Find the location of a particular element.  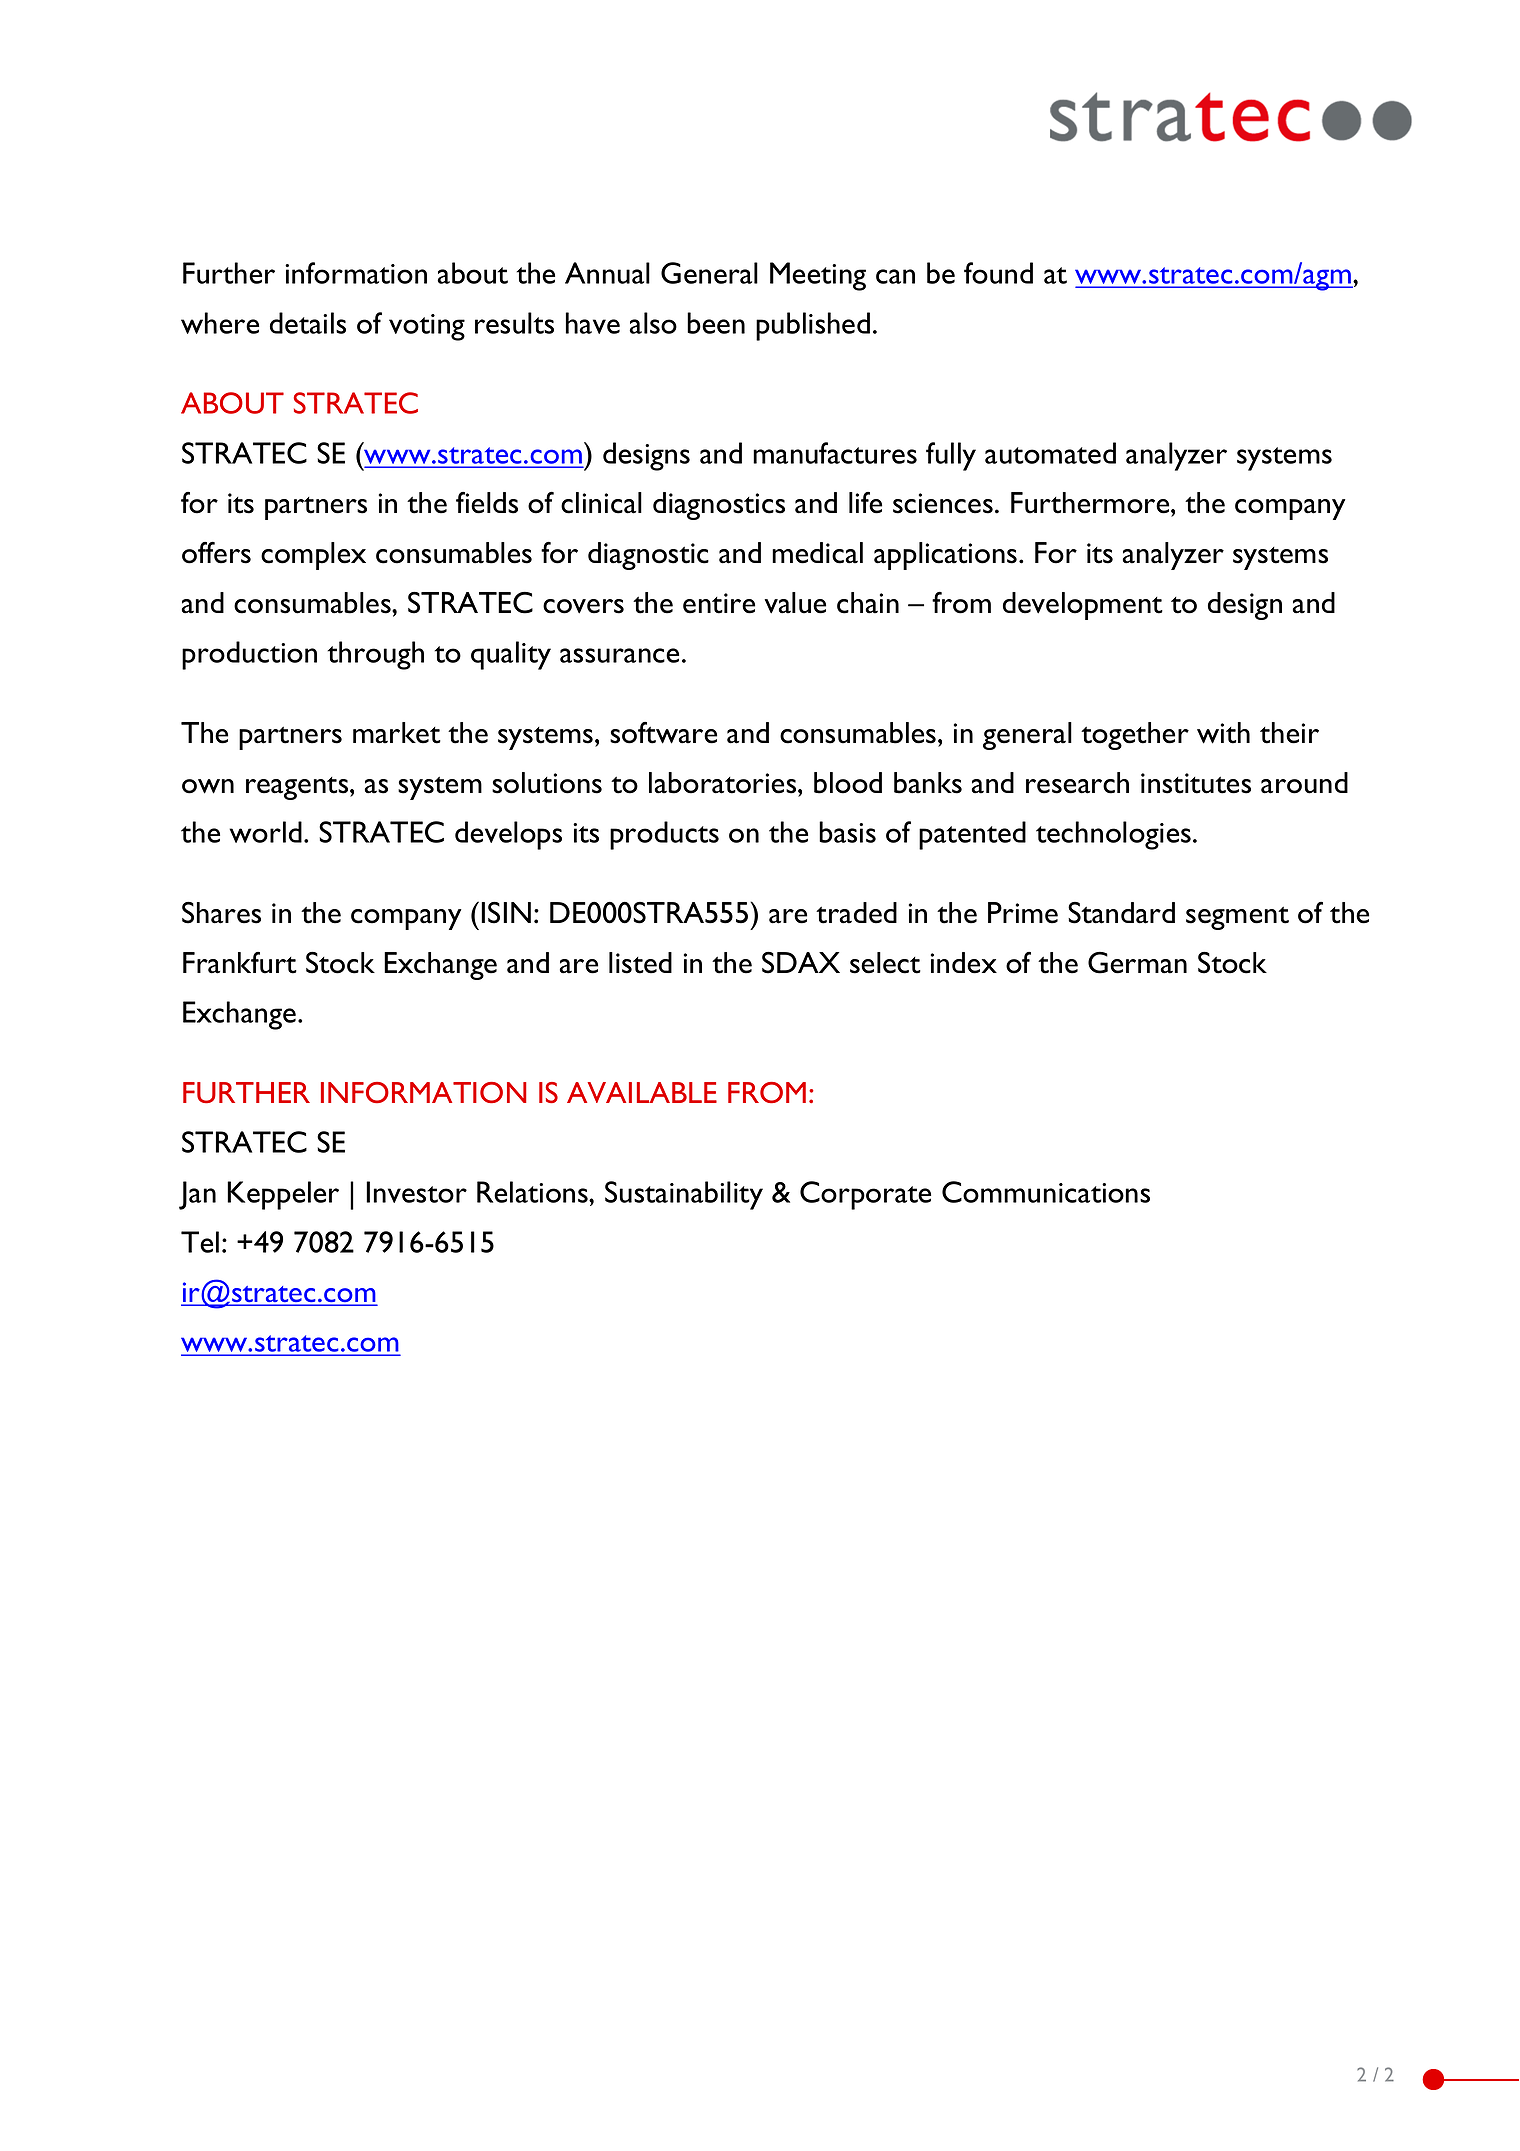

been is located at coordinates (716, 323).
